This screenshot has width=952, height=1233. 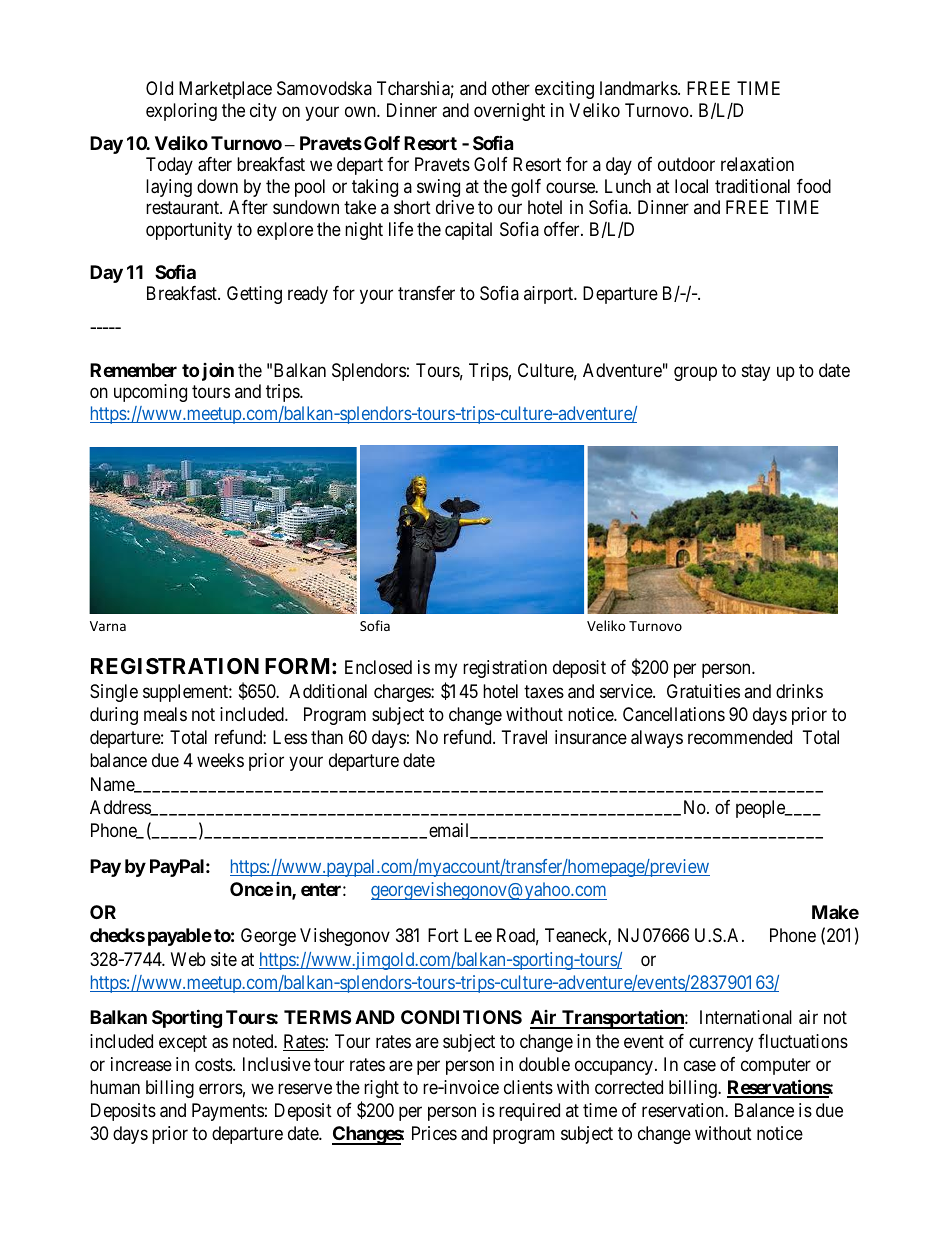 I want to click on exploring, so click(x=181, y=112).
